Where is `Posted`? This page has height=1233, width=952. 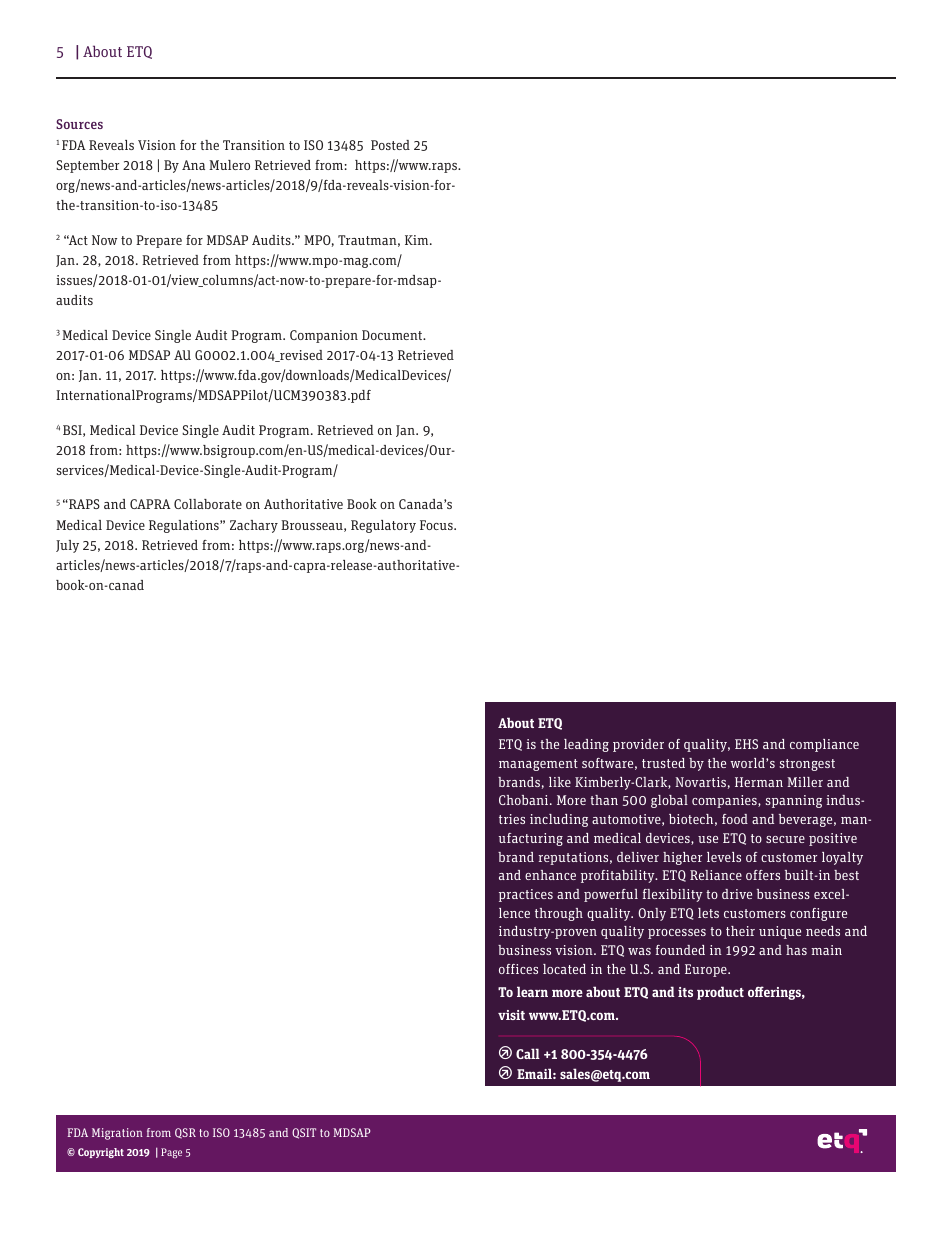 Posted is located at coordinates (390, 145).
